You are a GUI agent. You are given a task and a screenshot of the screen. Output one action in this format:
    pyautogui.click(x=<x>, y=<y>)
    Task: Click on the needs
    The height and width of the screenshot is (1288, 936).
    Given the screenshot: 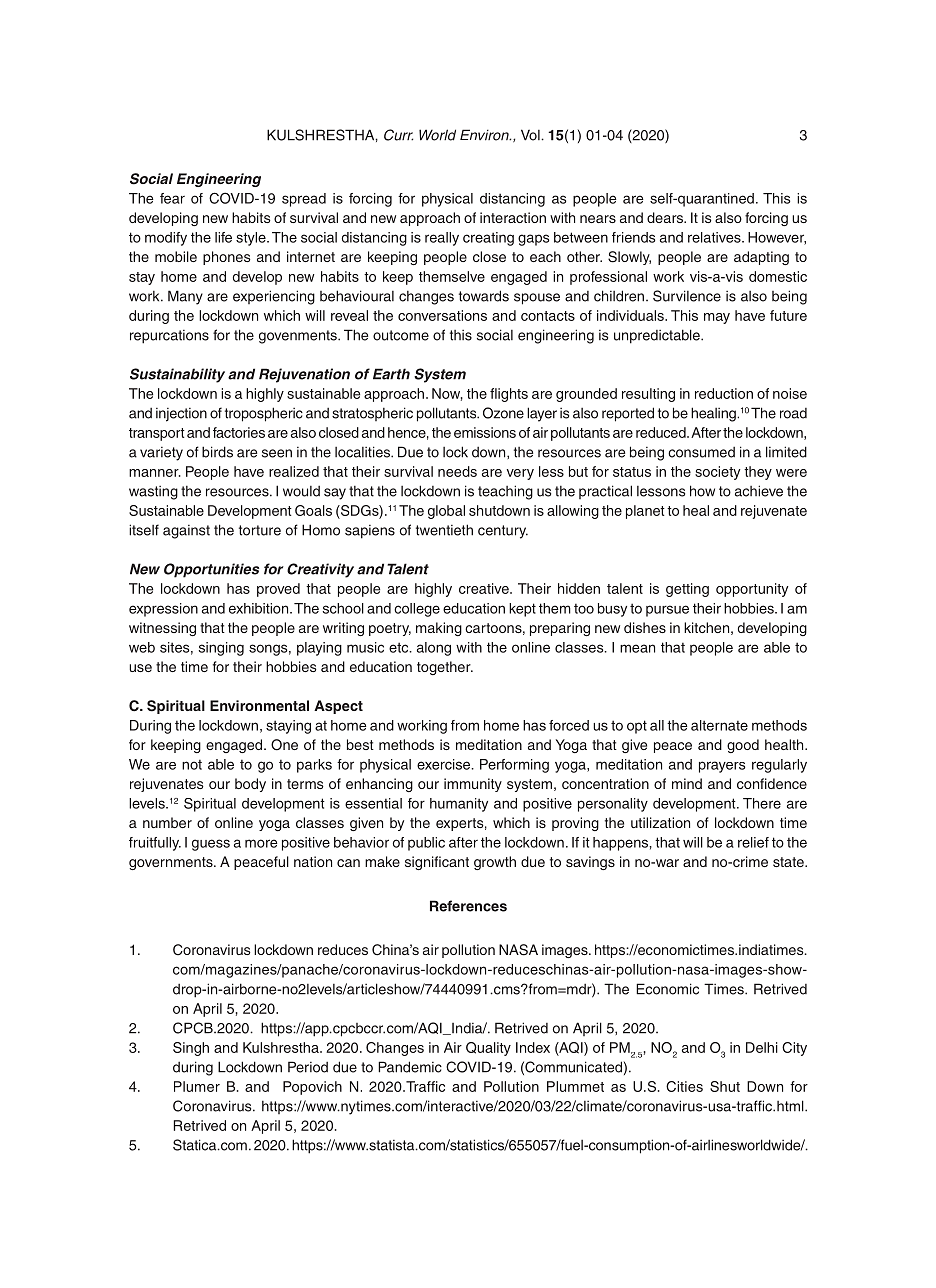 What is the action you would take?
    pyautogui.click(x=457, y=471)
